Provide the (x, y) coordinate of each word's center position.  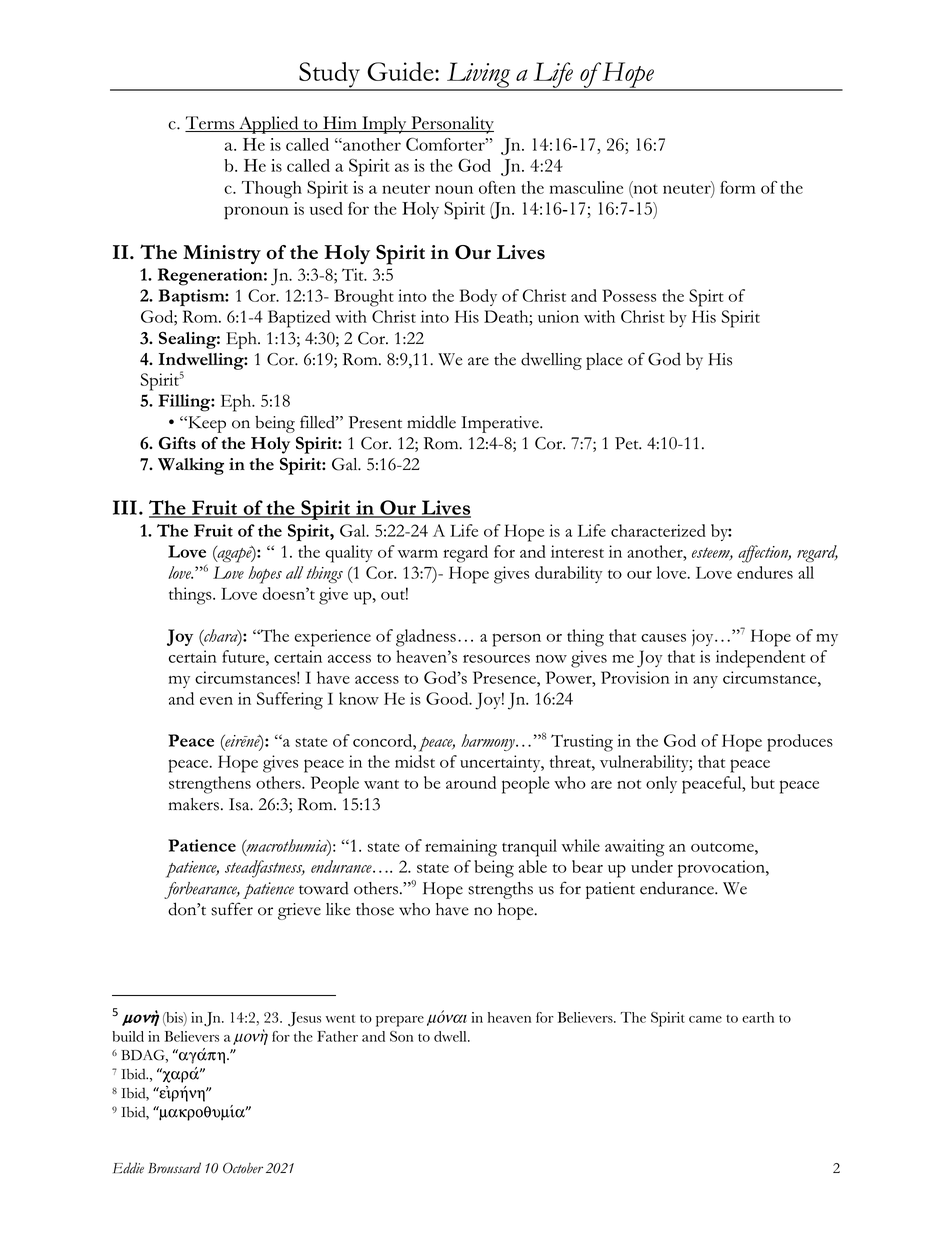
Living (479, 76)
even (216, 701)
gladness (426, 638)
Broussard (174, 1168)
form (738, 187)
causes (663, 638)
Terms (211, 124)
